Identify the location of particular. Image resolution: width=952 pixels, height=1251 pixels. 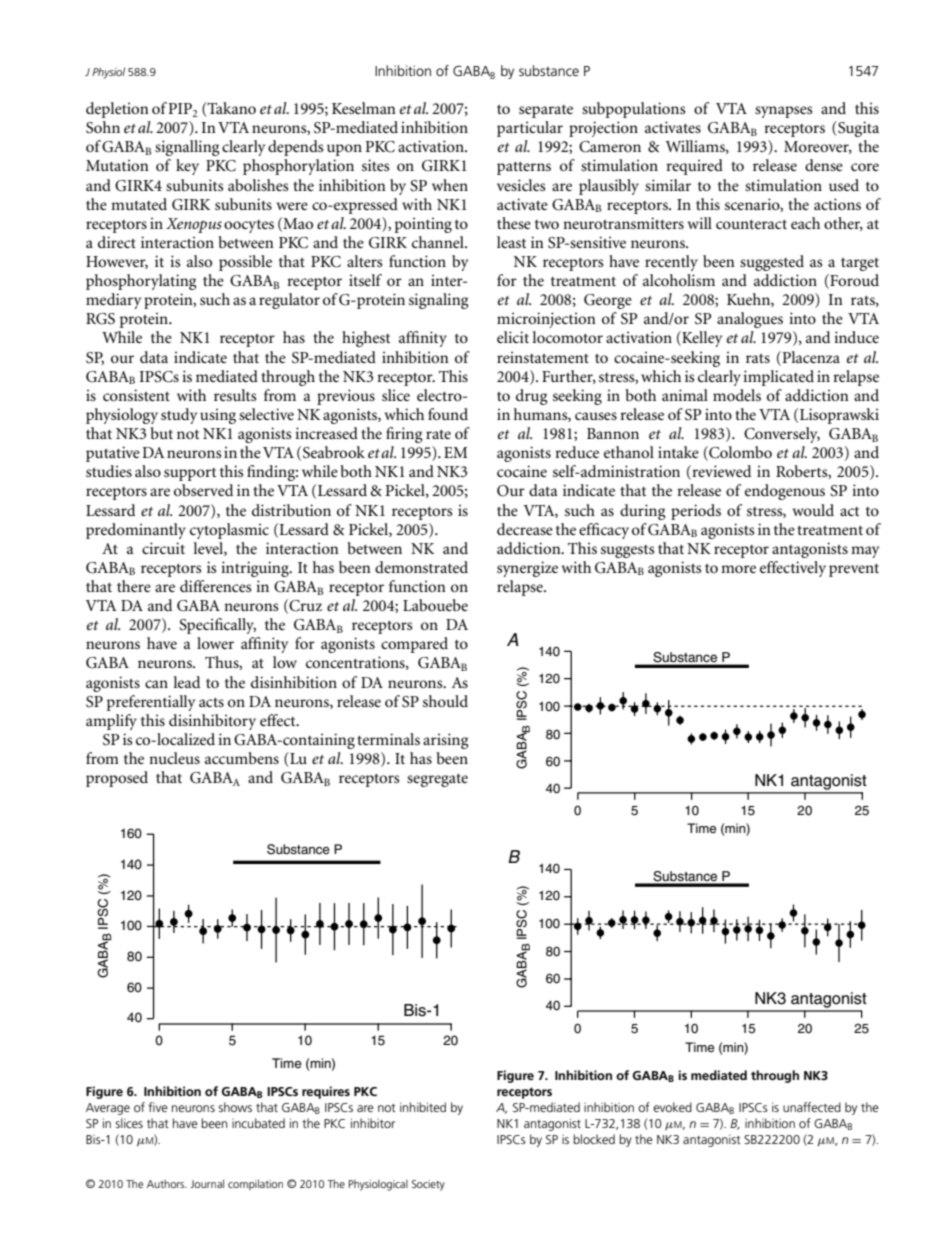
(530, 129).
